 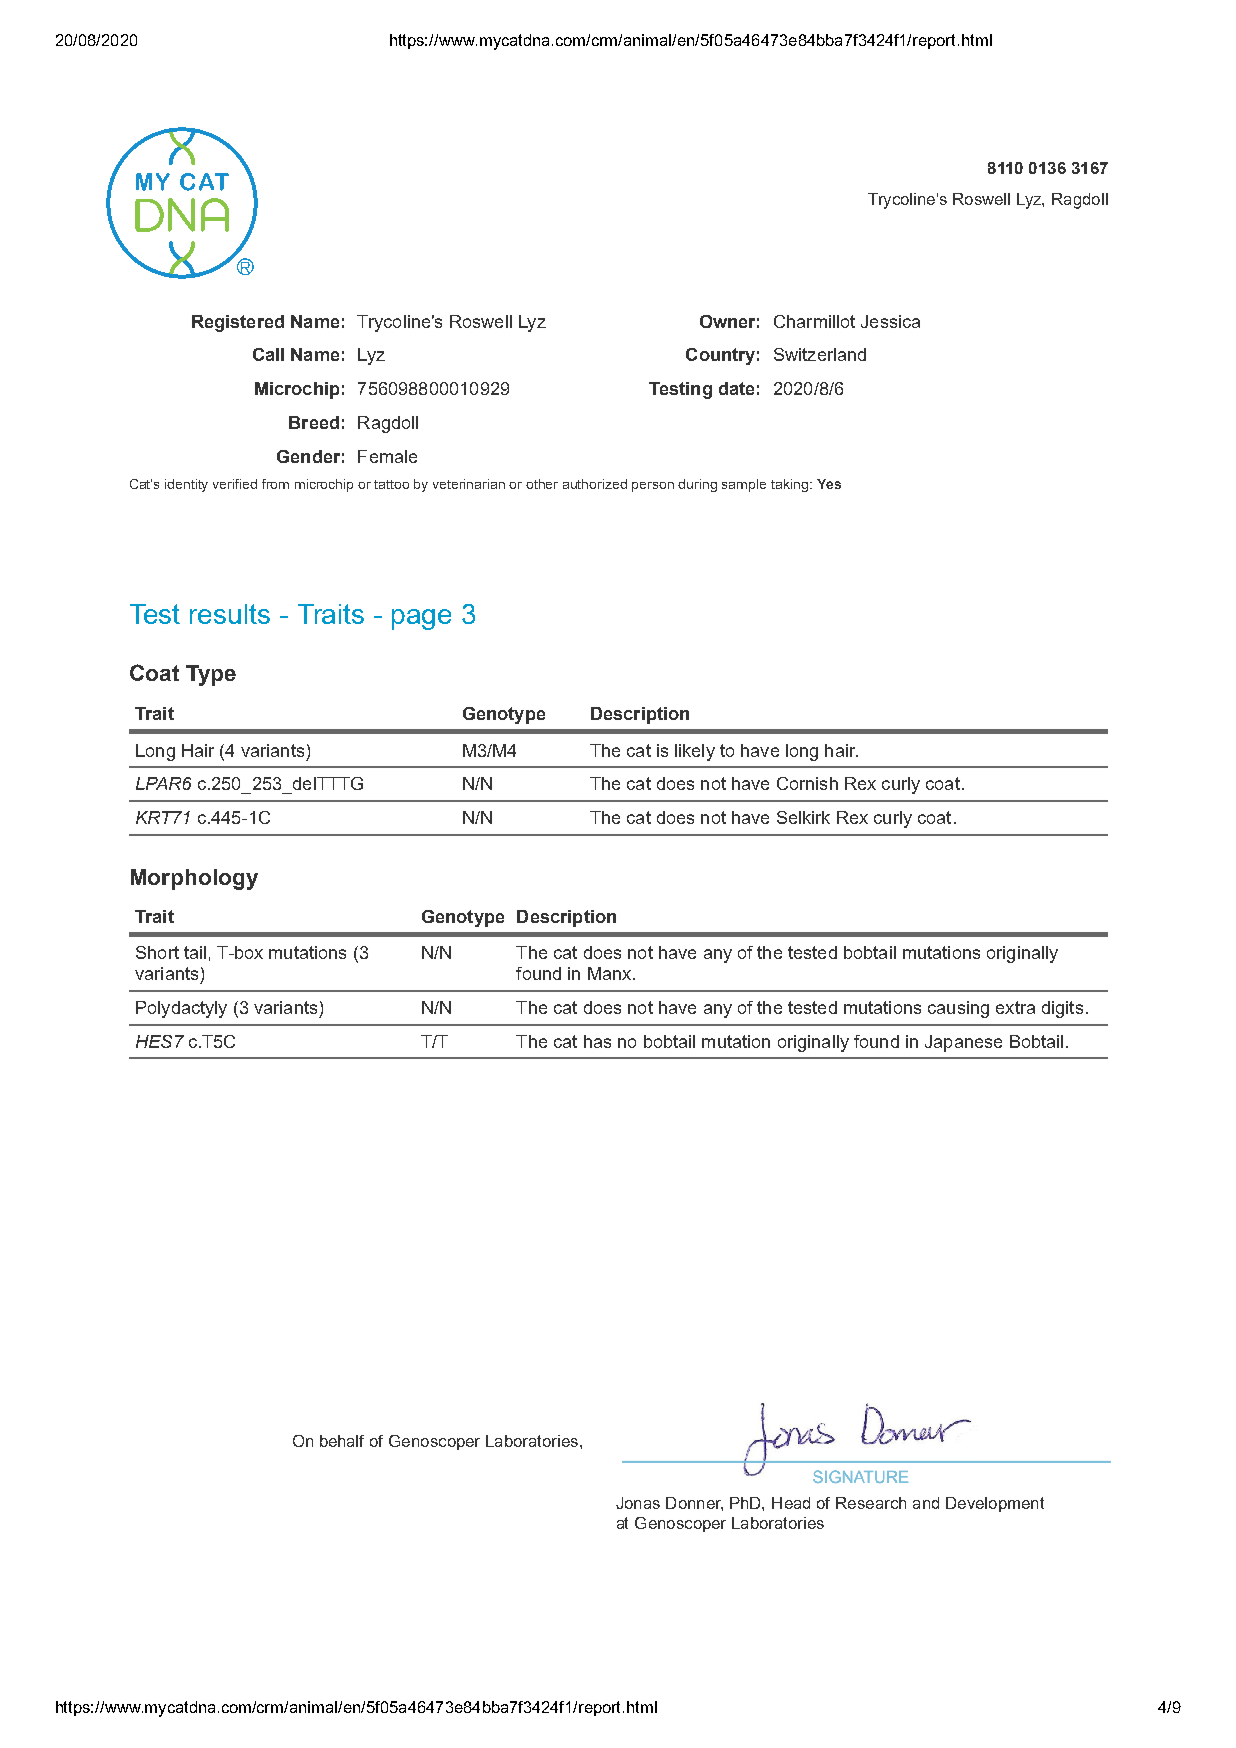 I want to click on Short, so click(x=157, y=952).
